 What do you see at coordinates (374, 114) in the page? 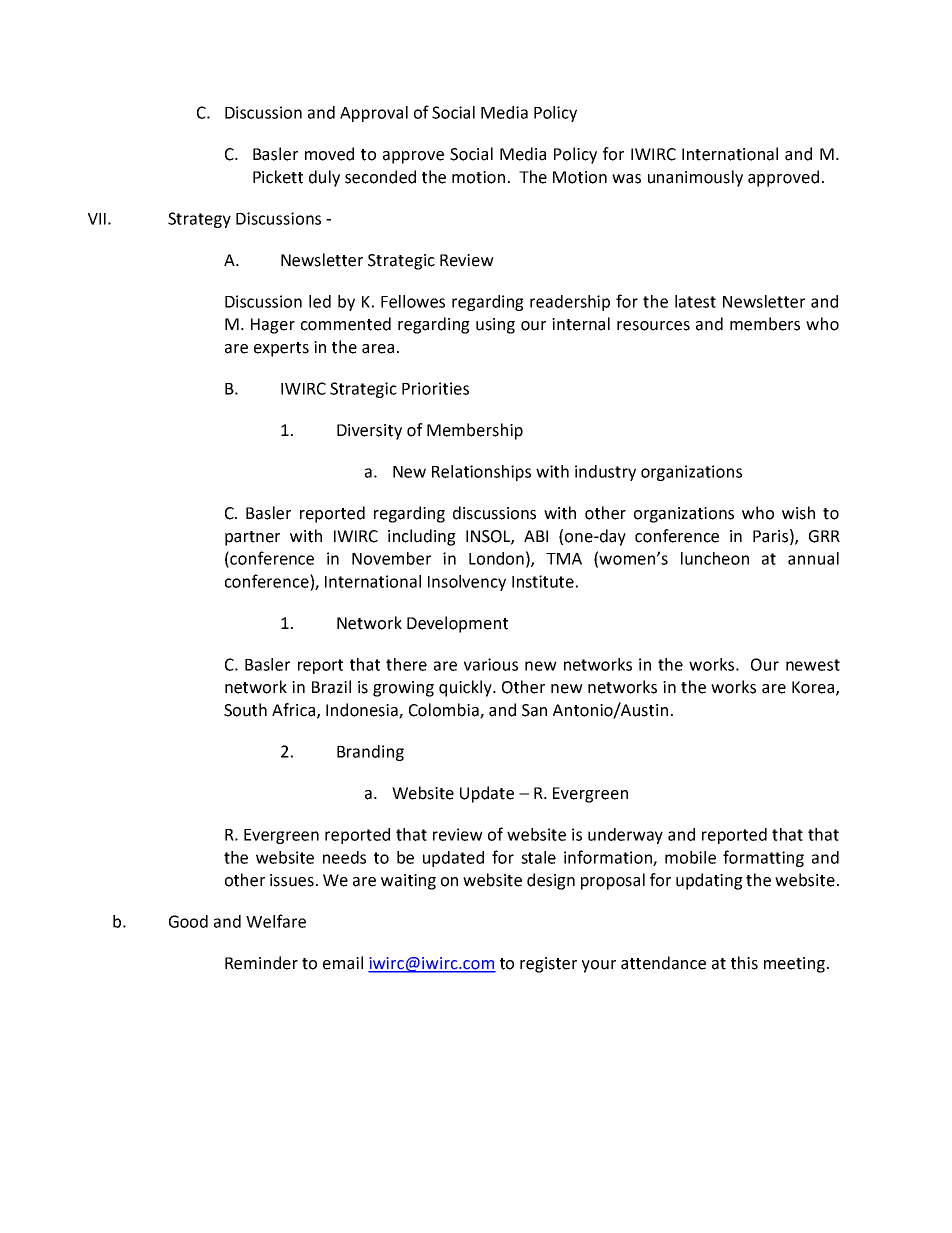
I see `Approval` at bounding box center [374, 114].
